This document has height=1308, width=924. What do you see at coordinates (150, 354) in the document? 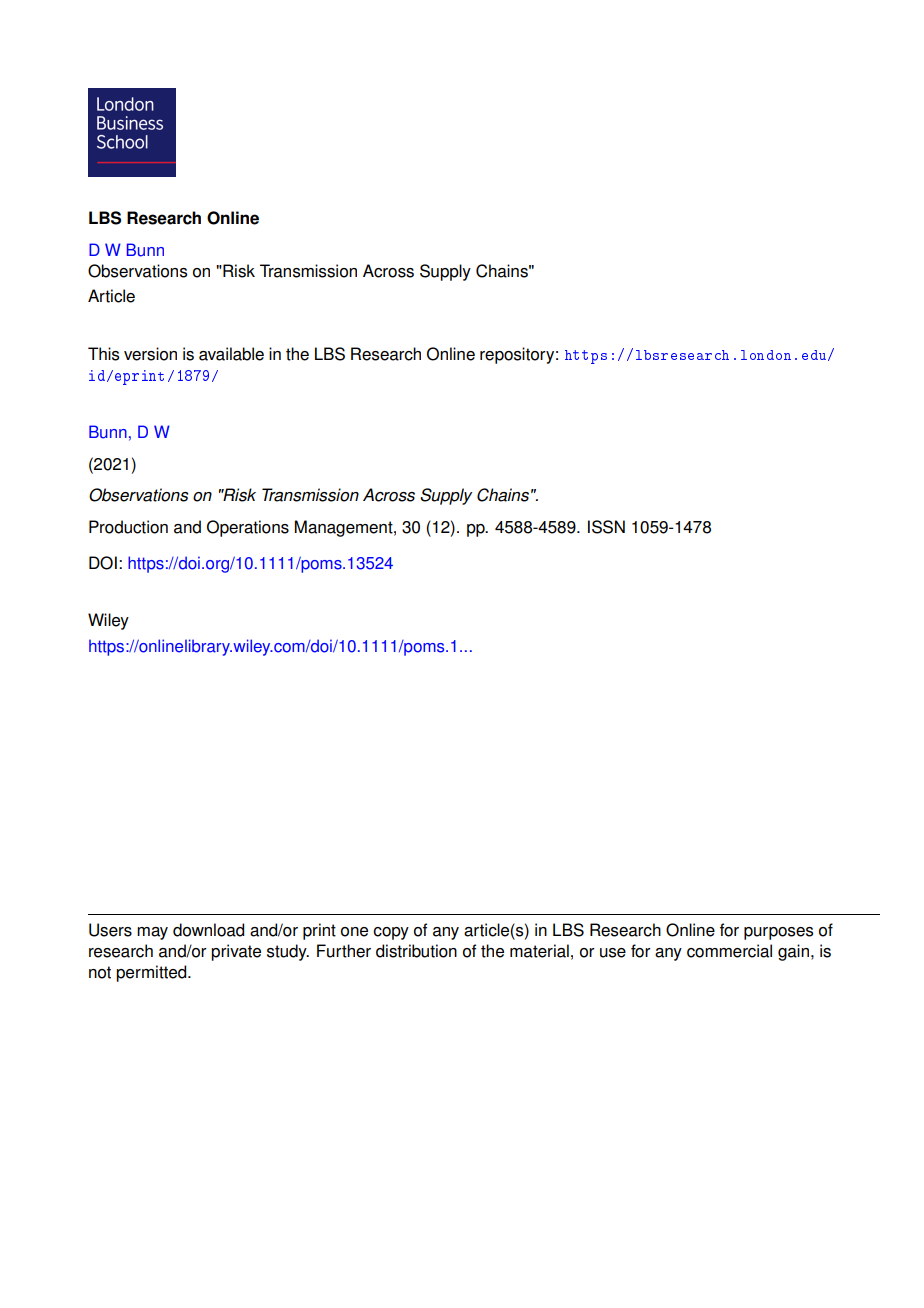
I see `version` at bounding box center [150, 354].
